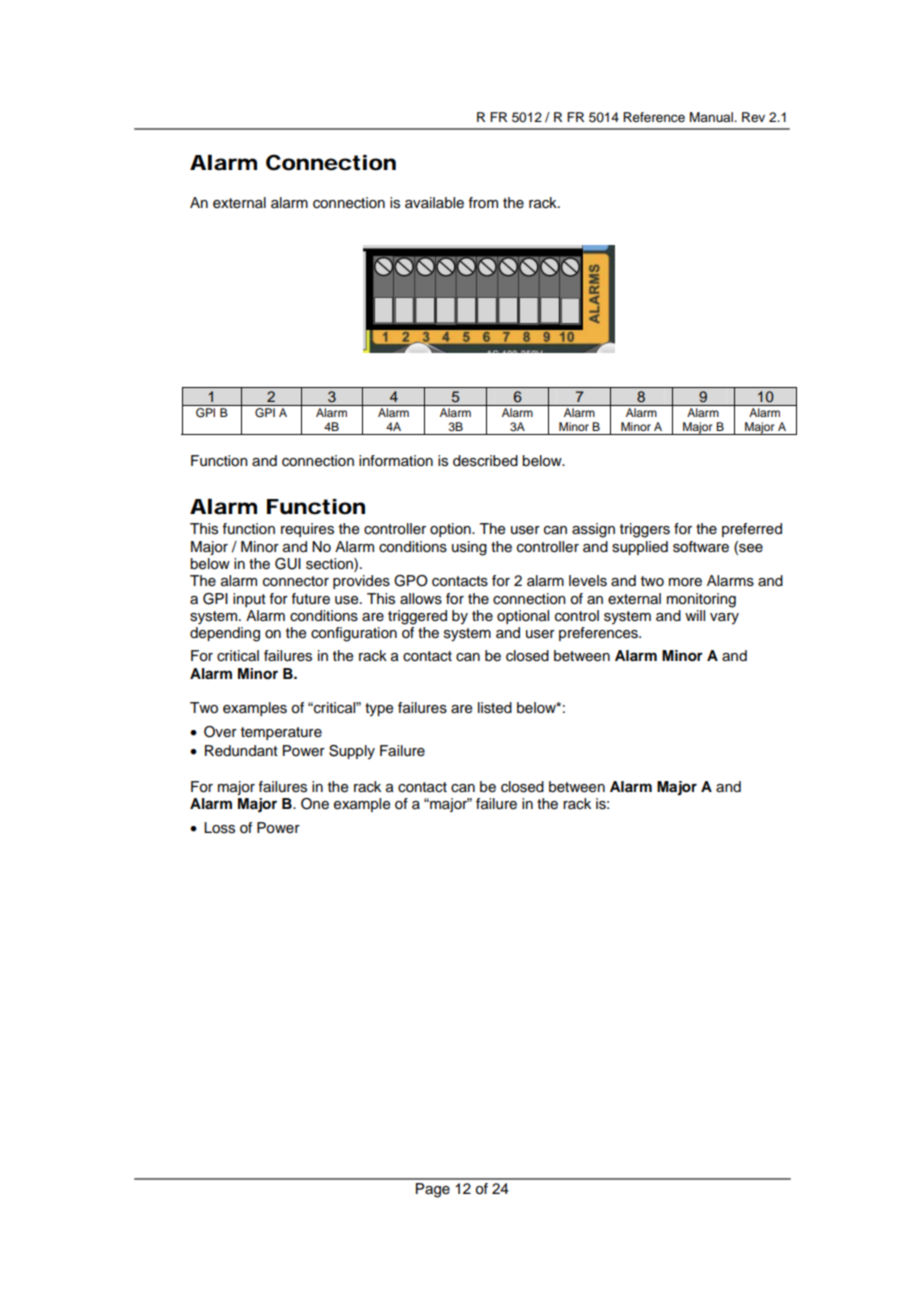 The width and height of the screenshot is (924, 1308). What do you see at coordinates (724, 618) in the screenshot?
I see `vary` at bounding box center [724, 618].
